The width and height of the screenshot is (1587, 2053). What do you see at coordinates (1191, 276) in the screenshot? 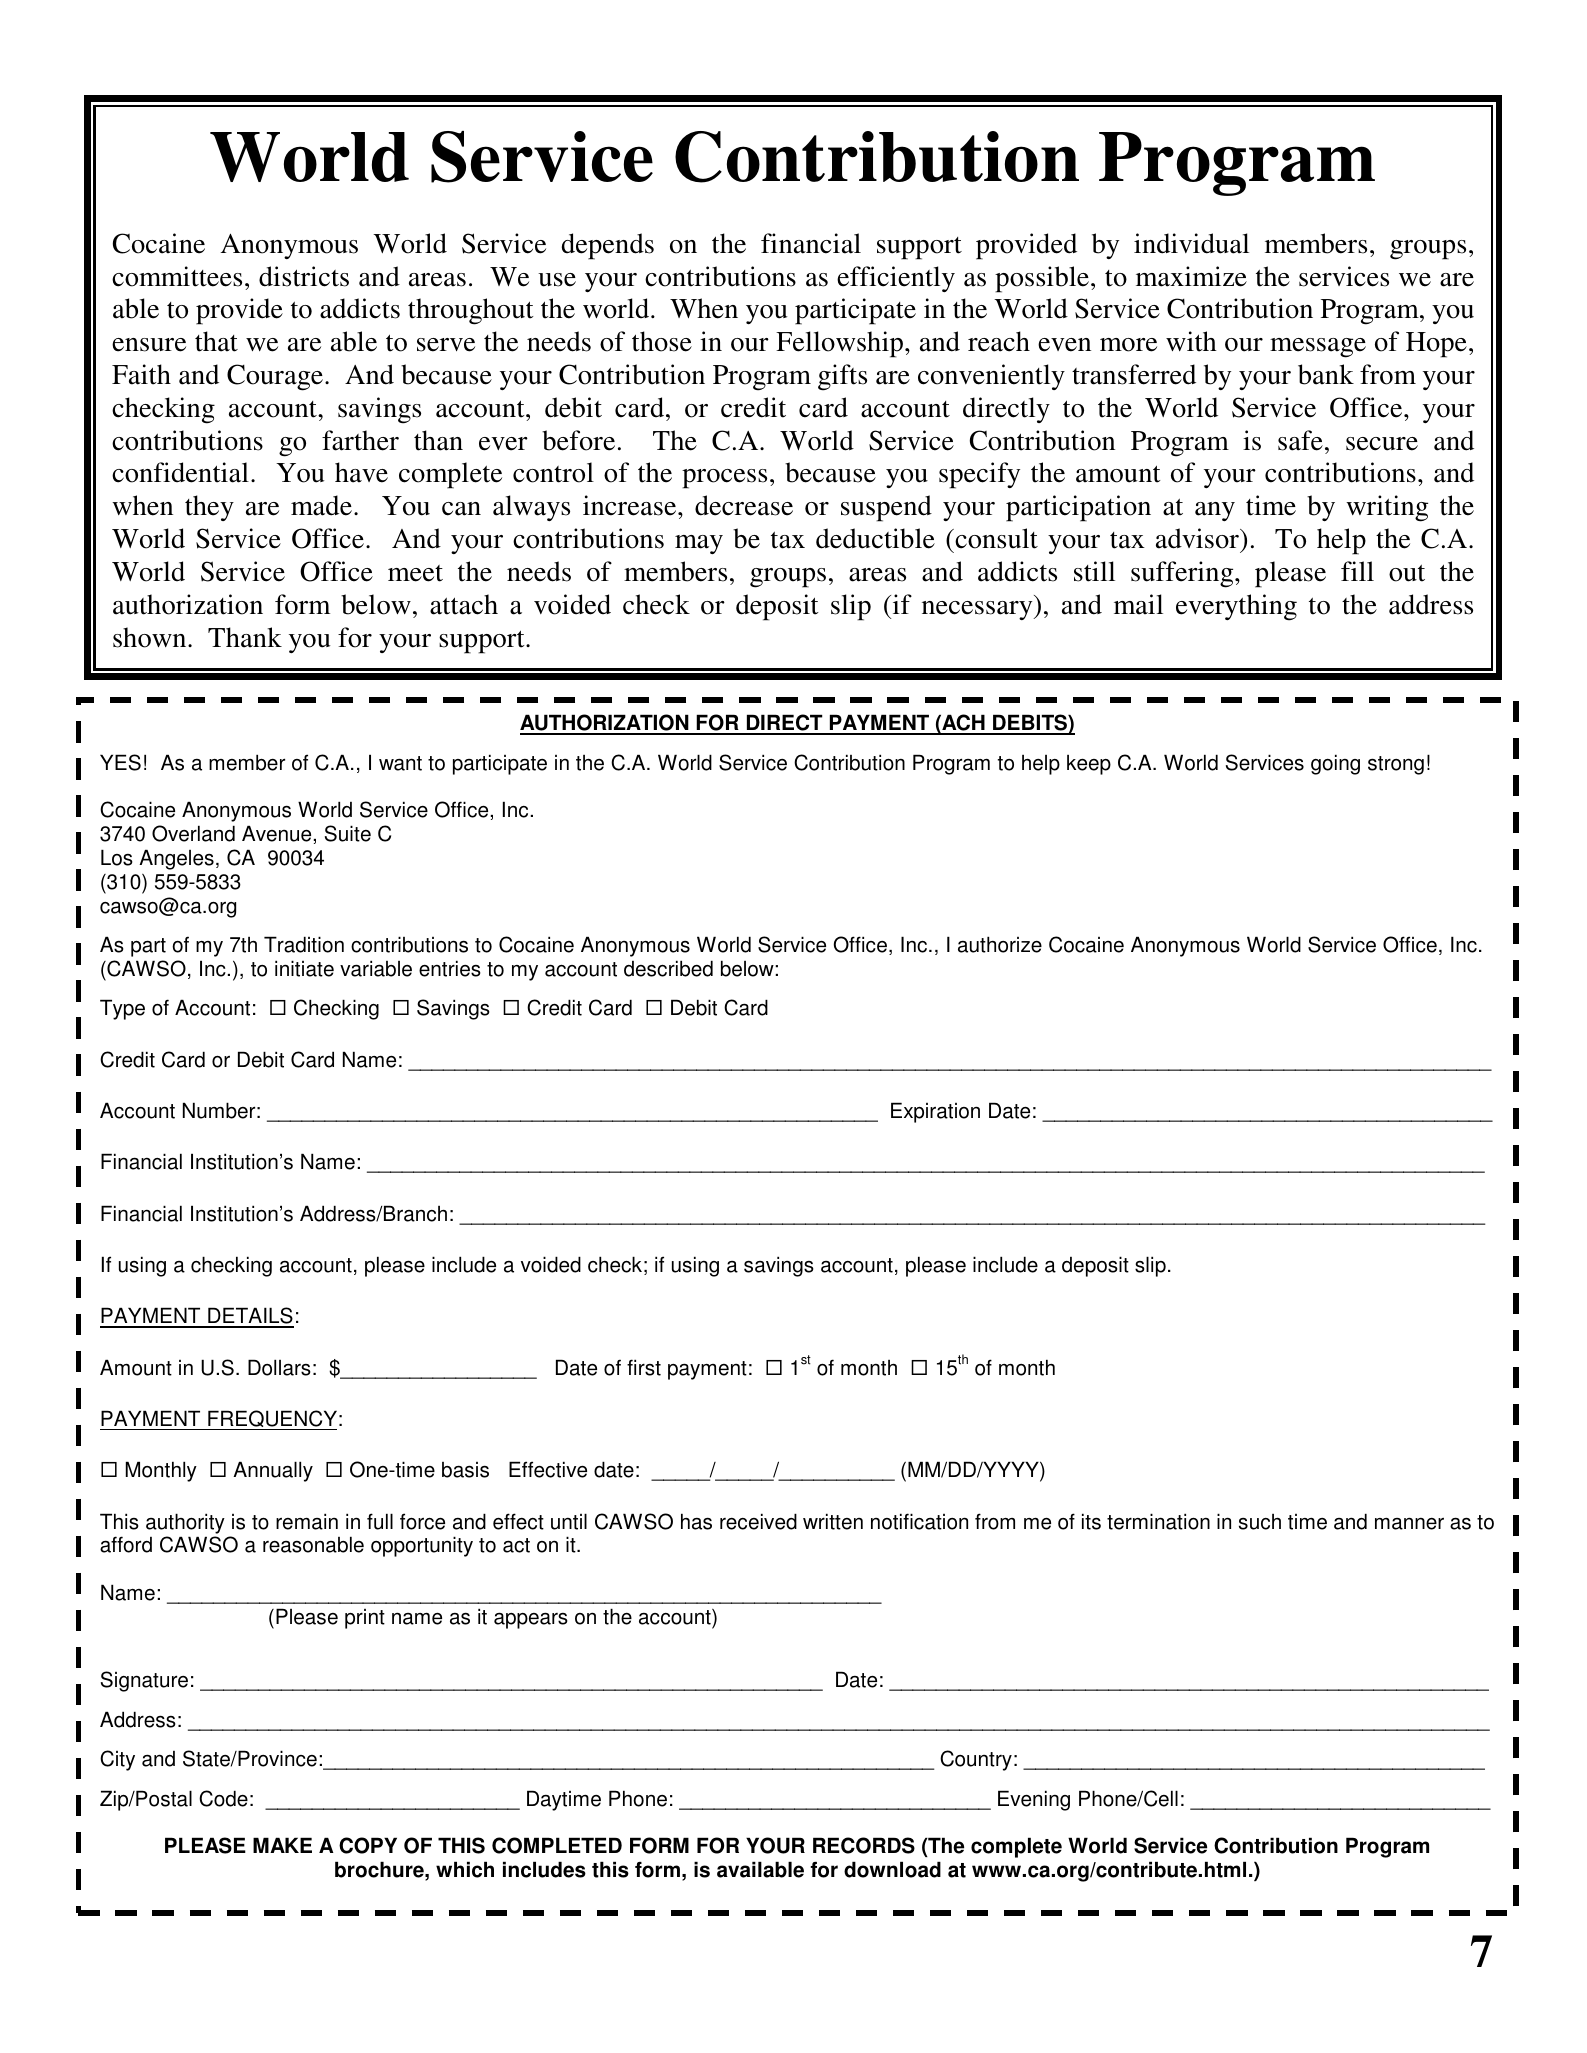
I see `maximize` at bounding box center [1191, 276].
